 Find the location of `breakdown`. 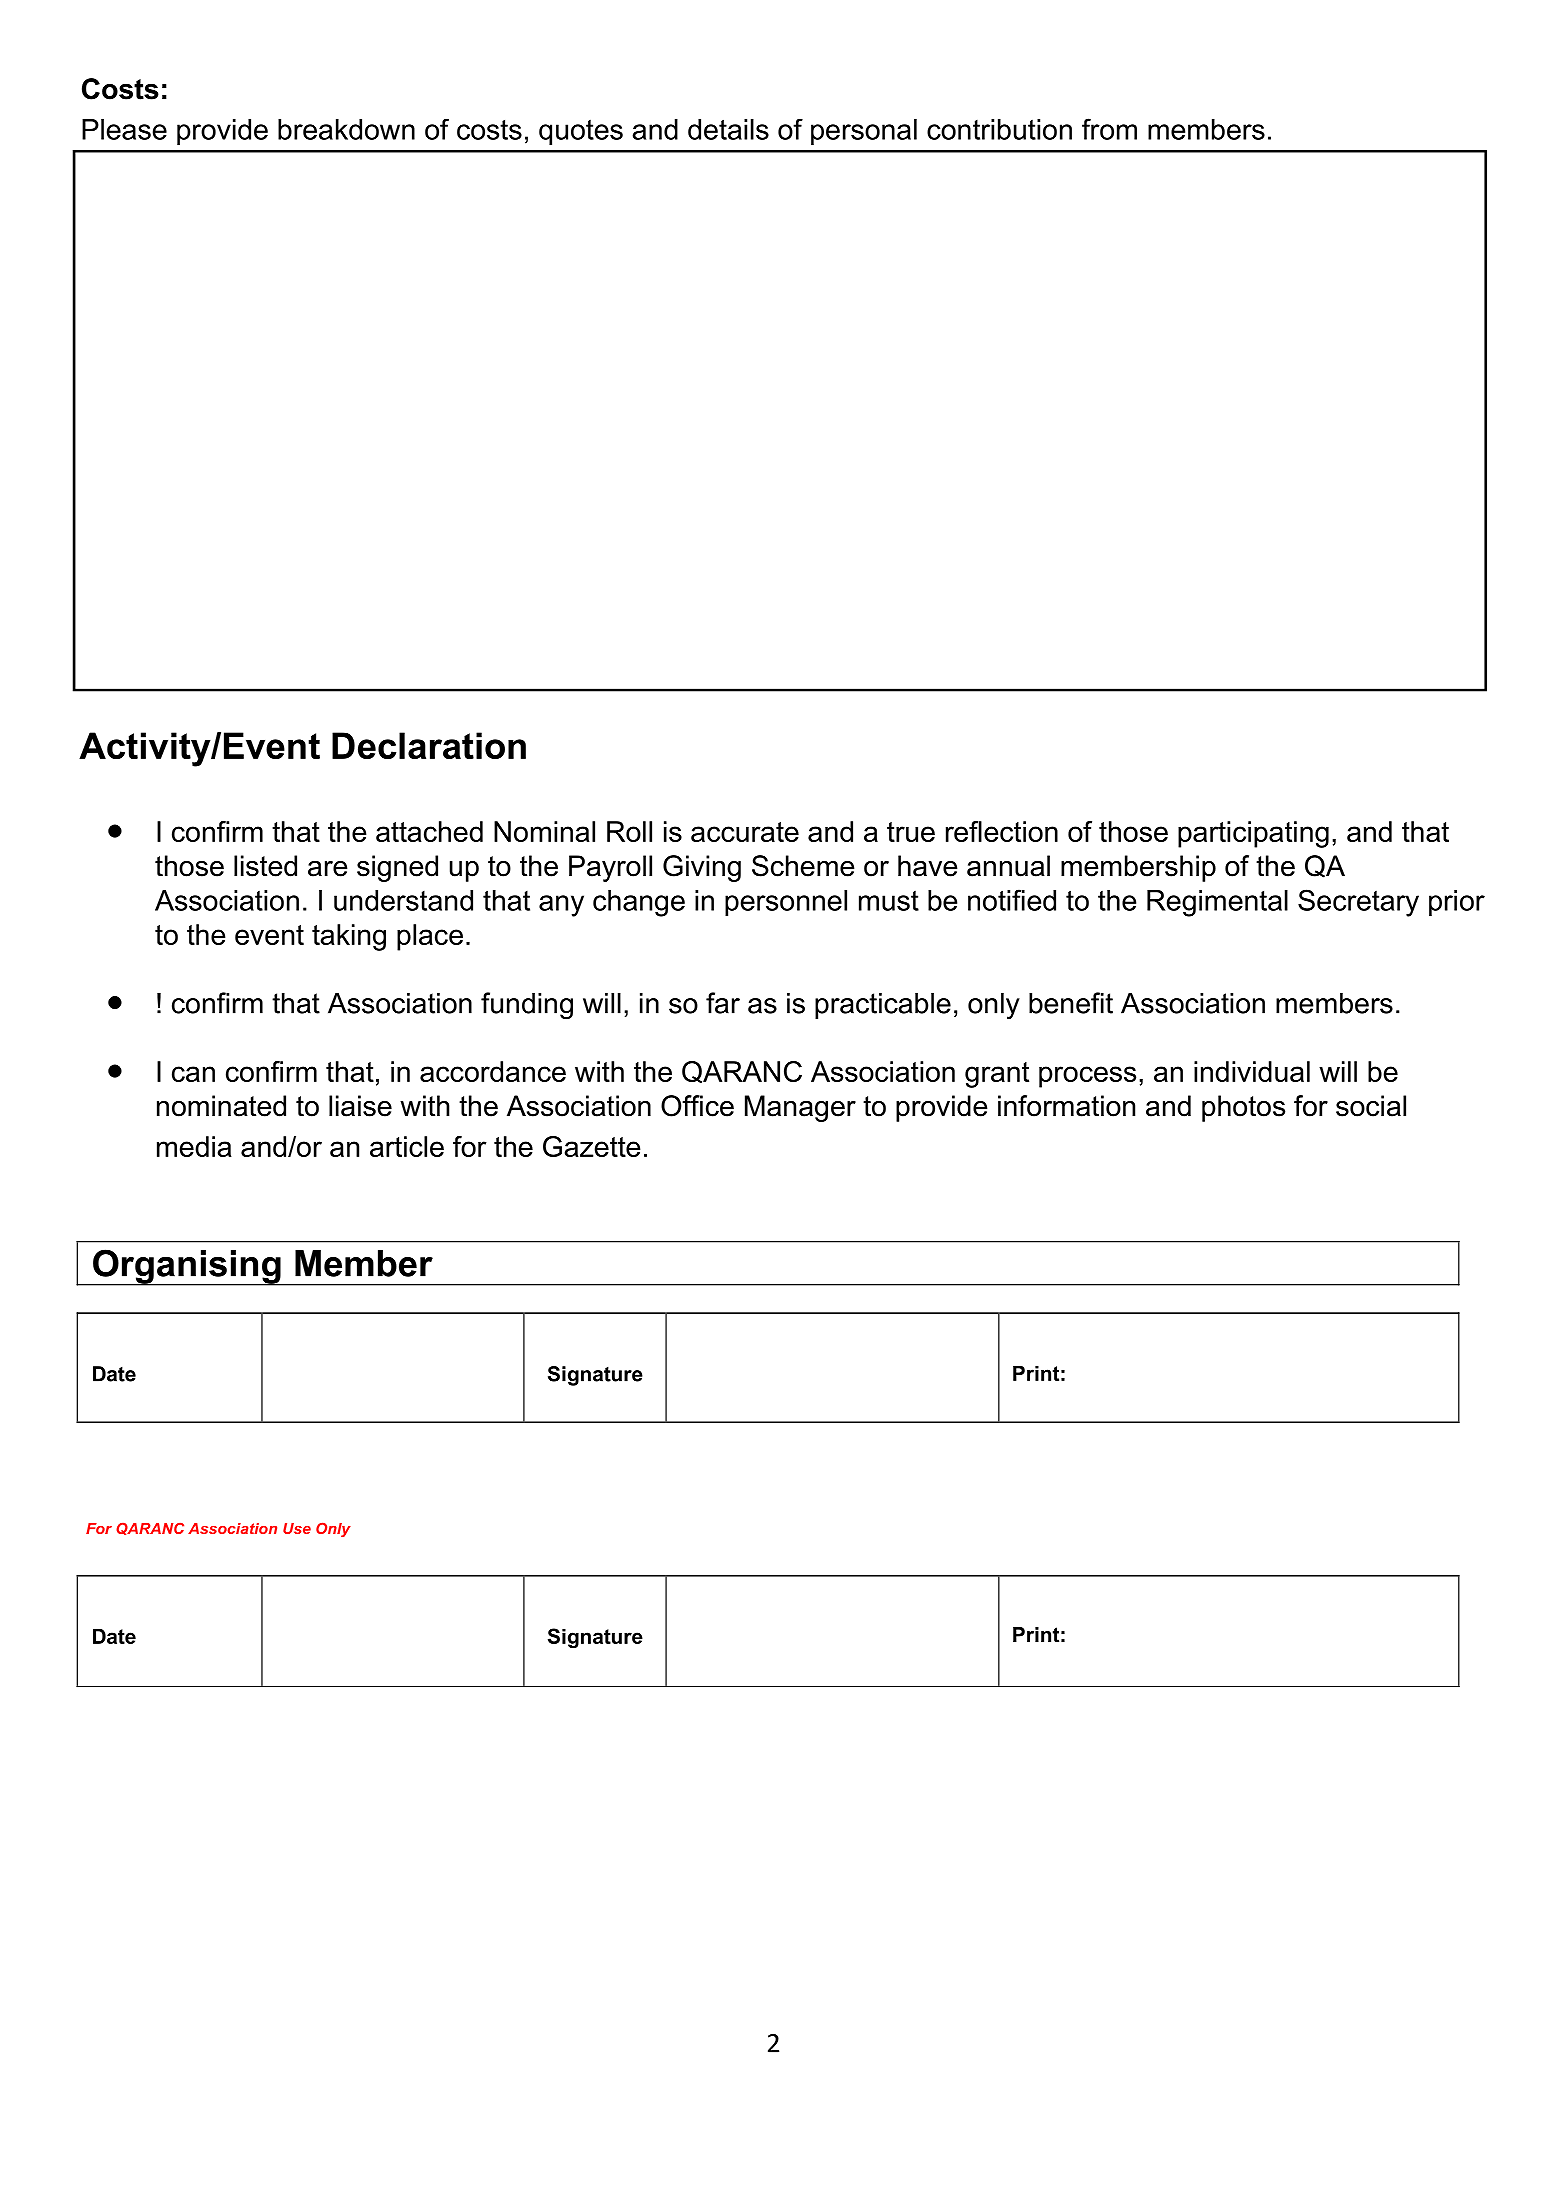

breakdown is located at coordinates (346, 129).
